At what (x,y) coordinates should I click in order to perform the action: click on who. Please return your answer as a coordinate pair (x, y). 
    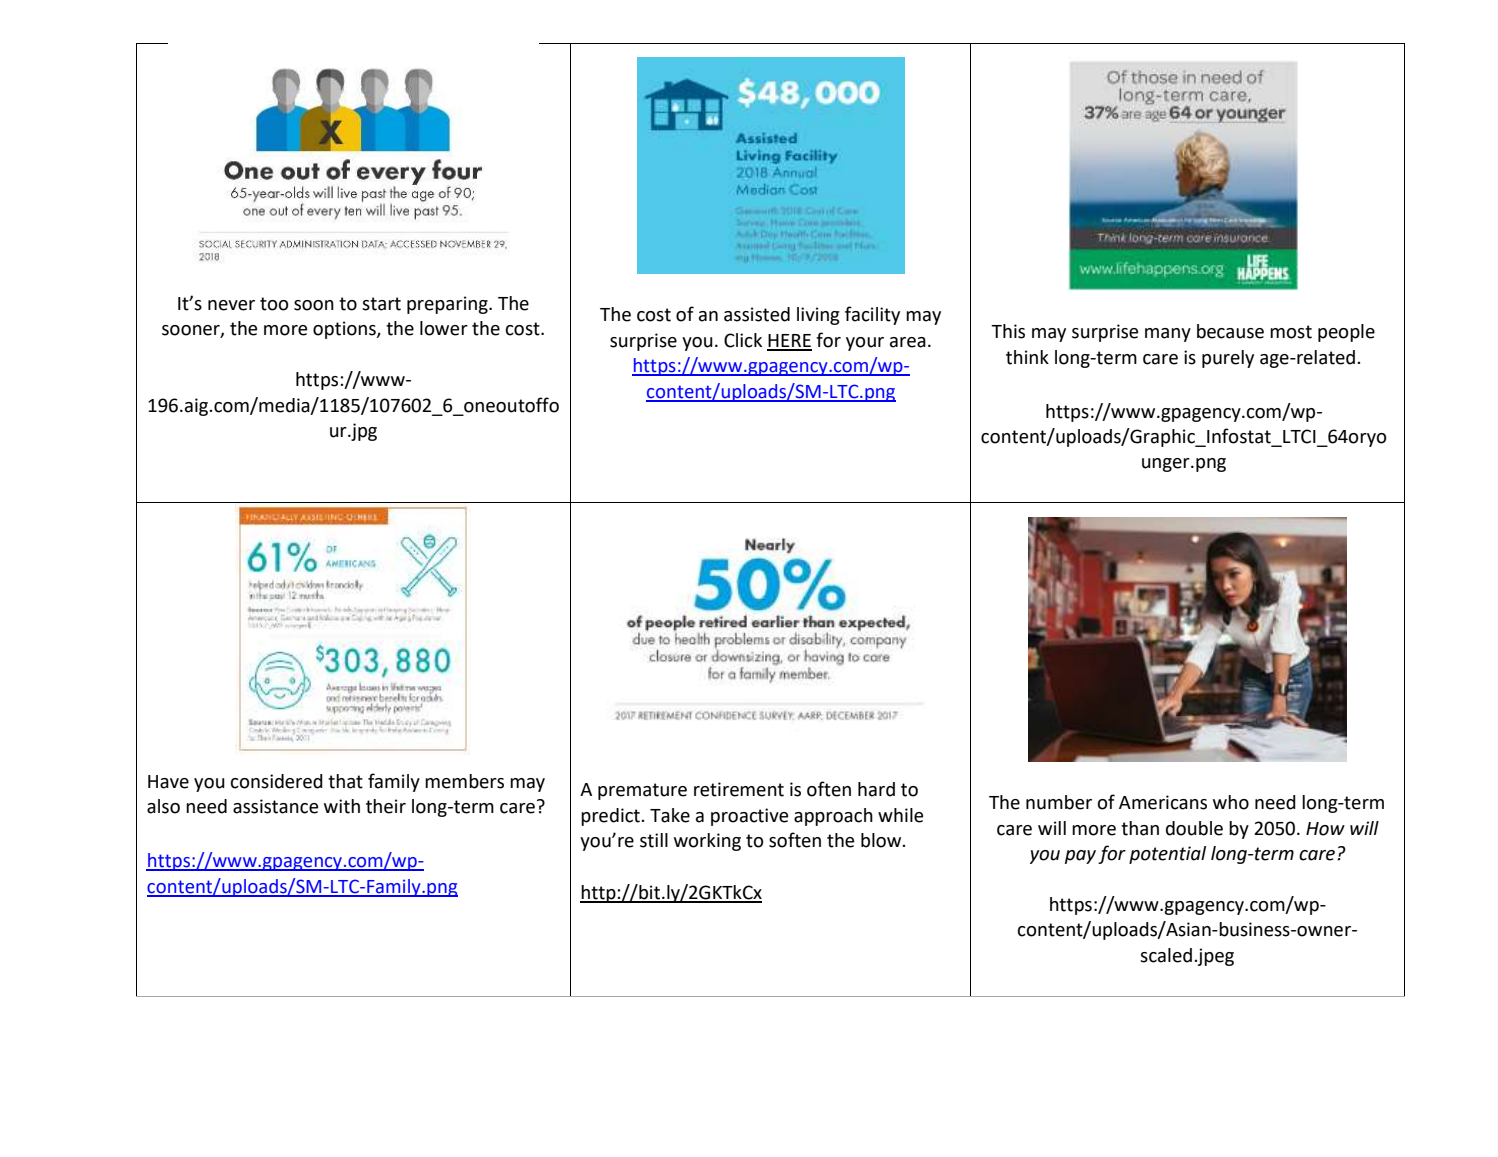
    Looking at the image, I should click on (1231, 802).
